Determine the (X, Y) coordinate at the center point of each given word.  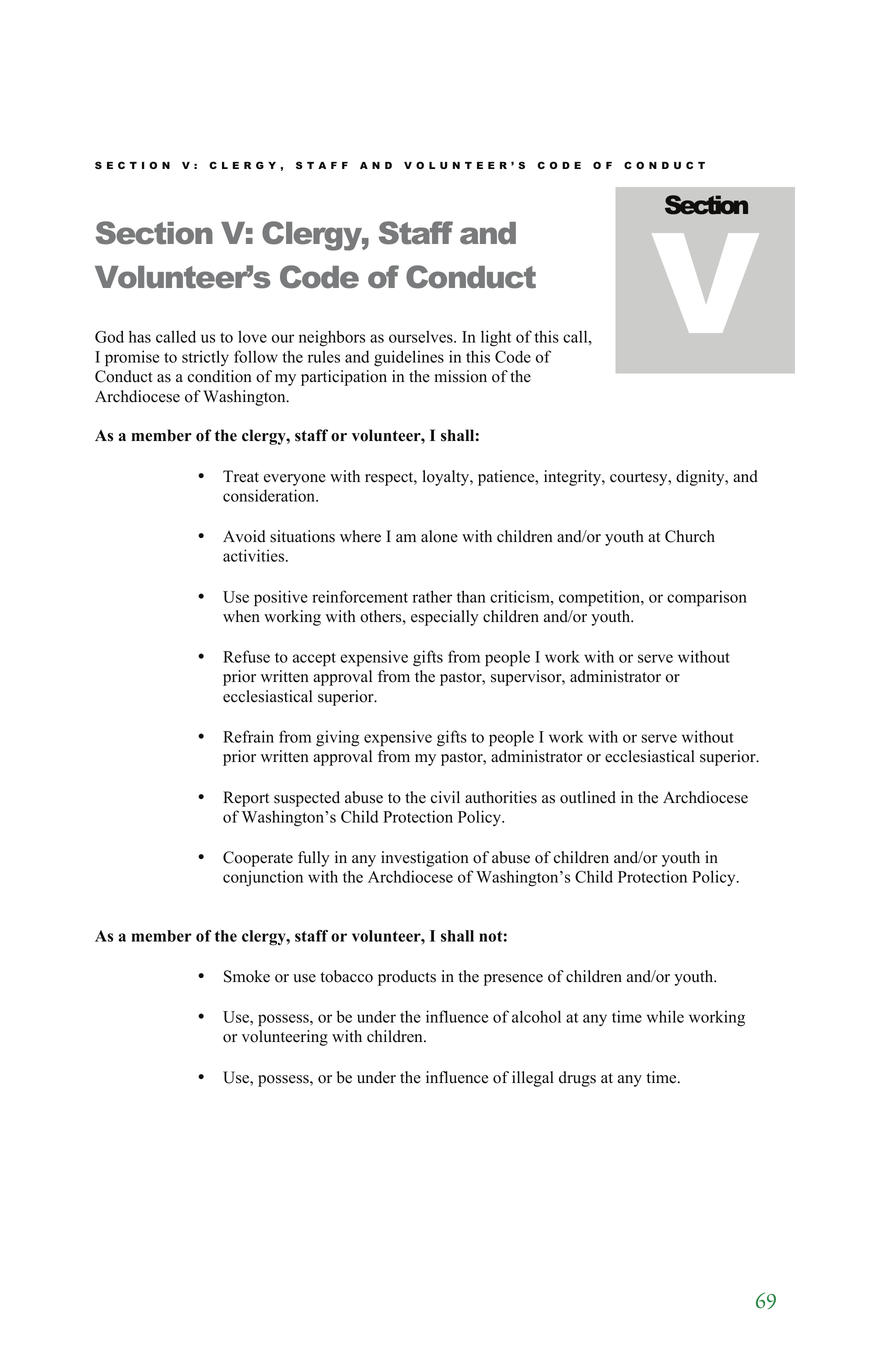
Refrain (248, 736)
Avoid (244, 536)
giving (337, 738)
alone (439, 536)
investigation (425, 859)
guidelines (409, 358)
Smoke (247, 976)
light (496, 338)
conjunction (263, 878)
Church (690, 536)
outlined (588, 797)
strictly (205, 358)
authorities (501, 797)
